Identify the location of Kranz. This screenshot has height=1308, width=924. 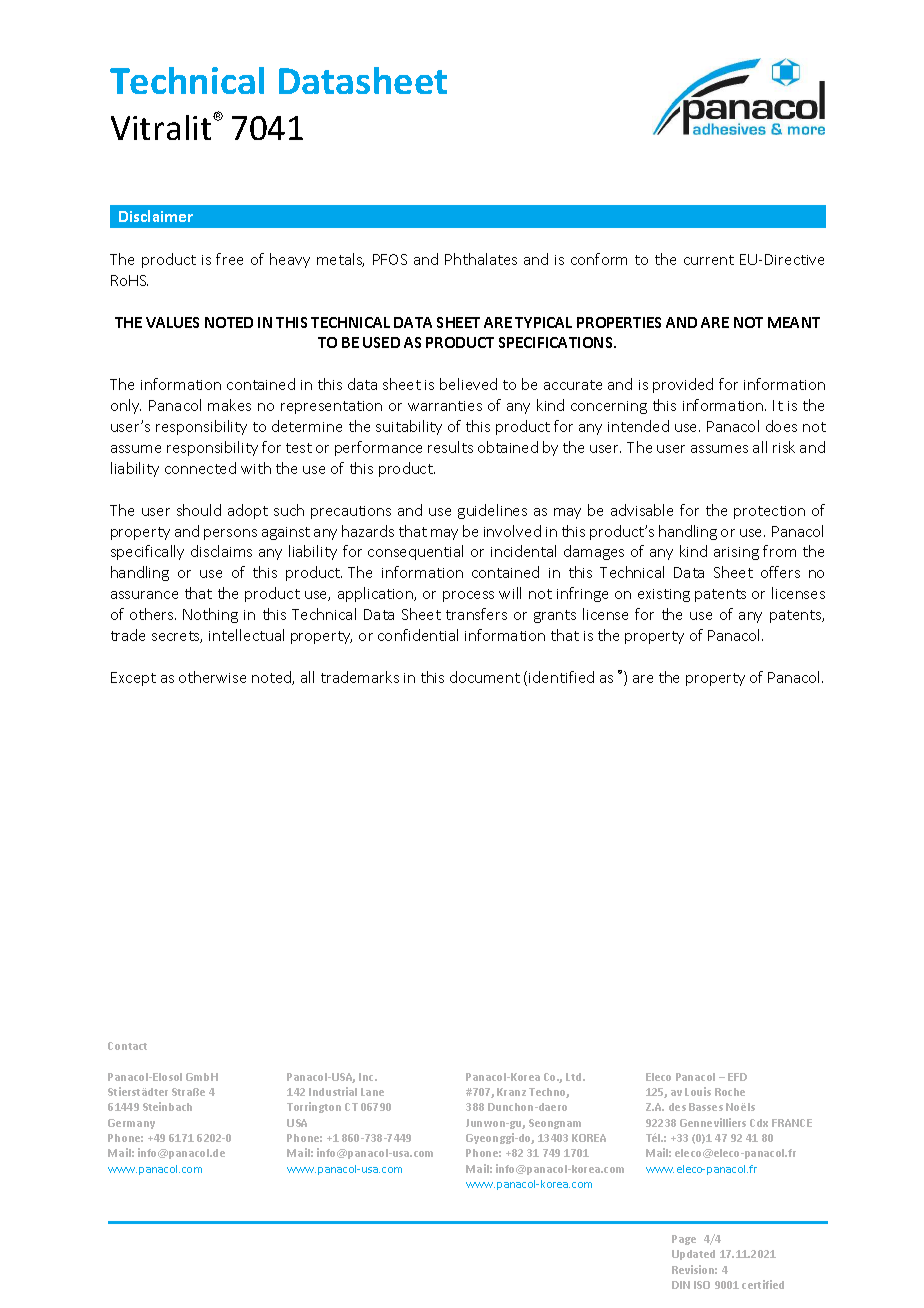
(511, 1092).
